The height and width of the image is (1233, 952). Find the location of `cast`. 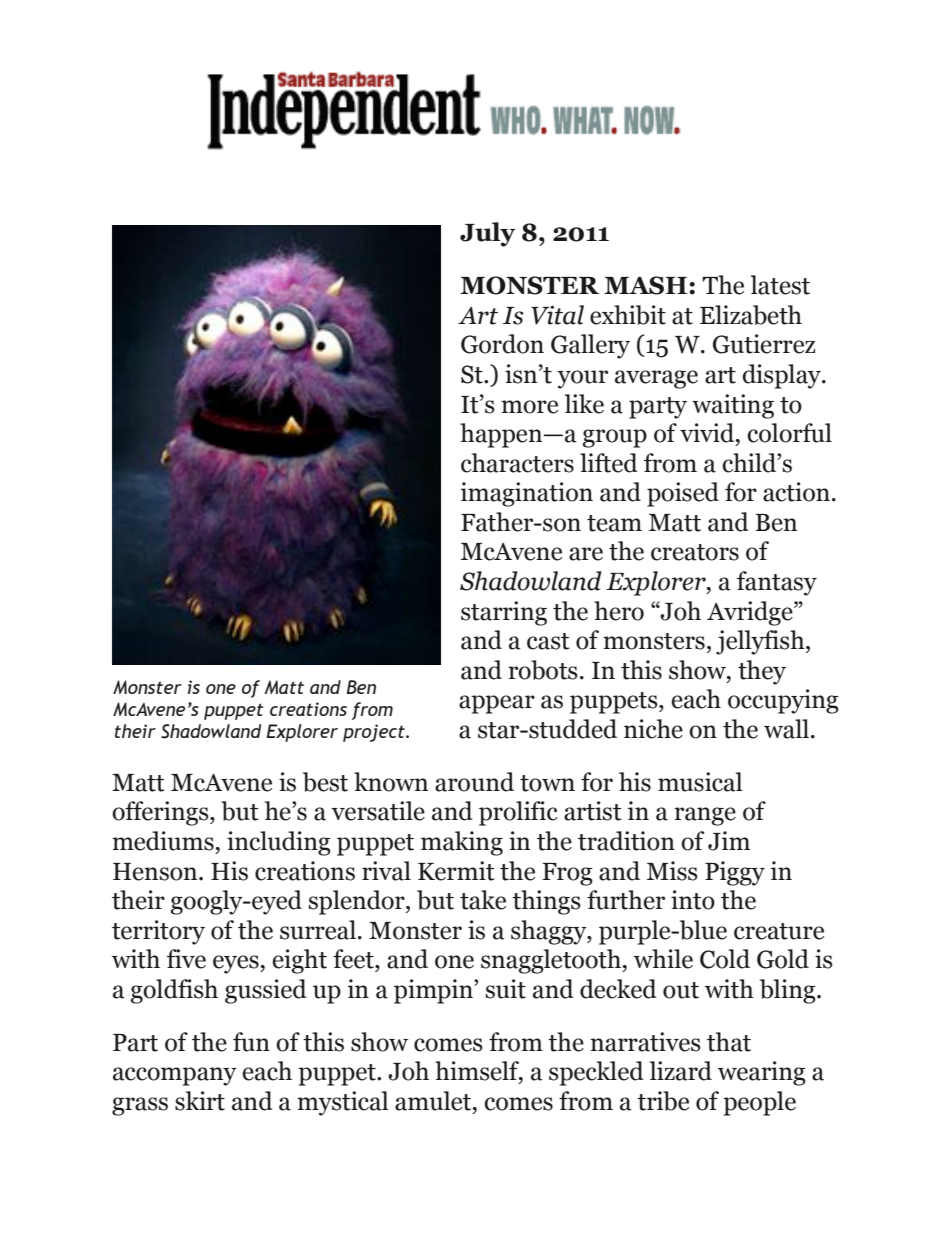

cast is located at coordinates (548, 641).
